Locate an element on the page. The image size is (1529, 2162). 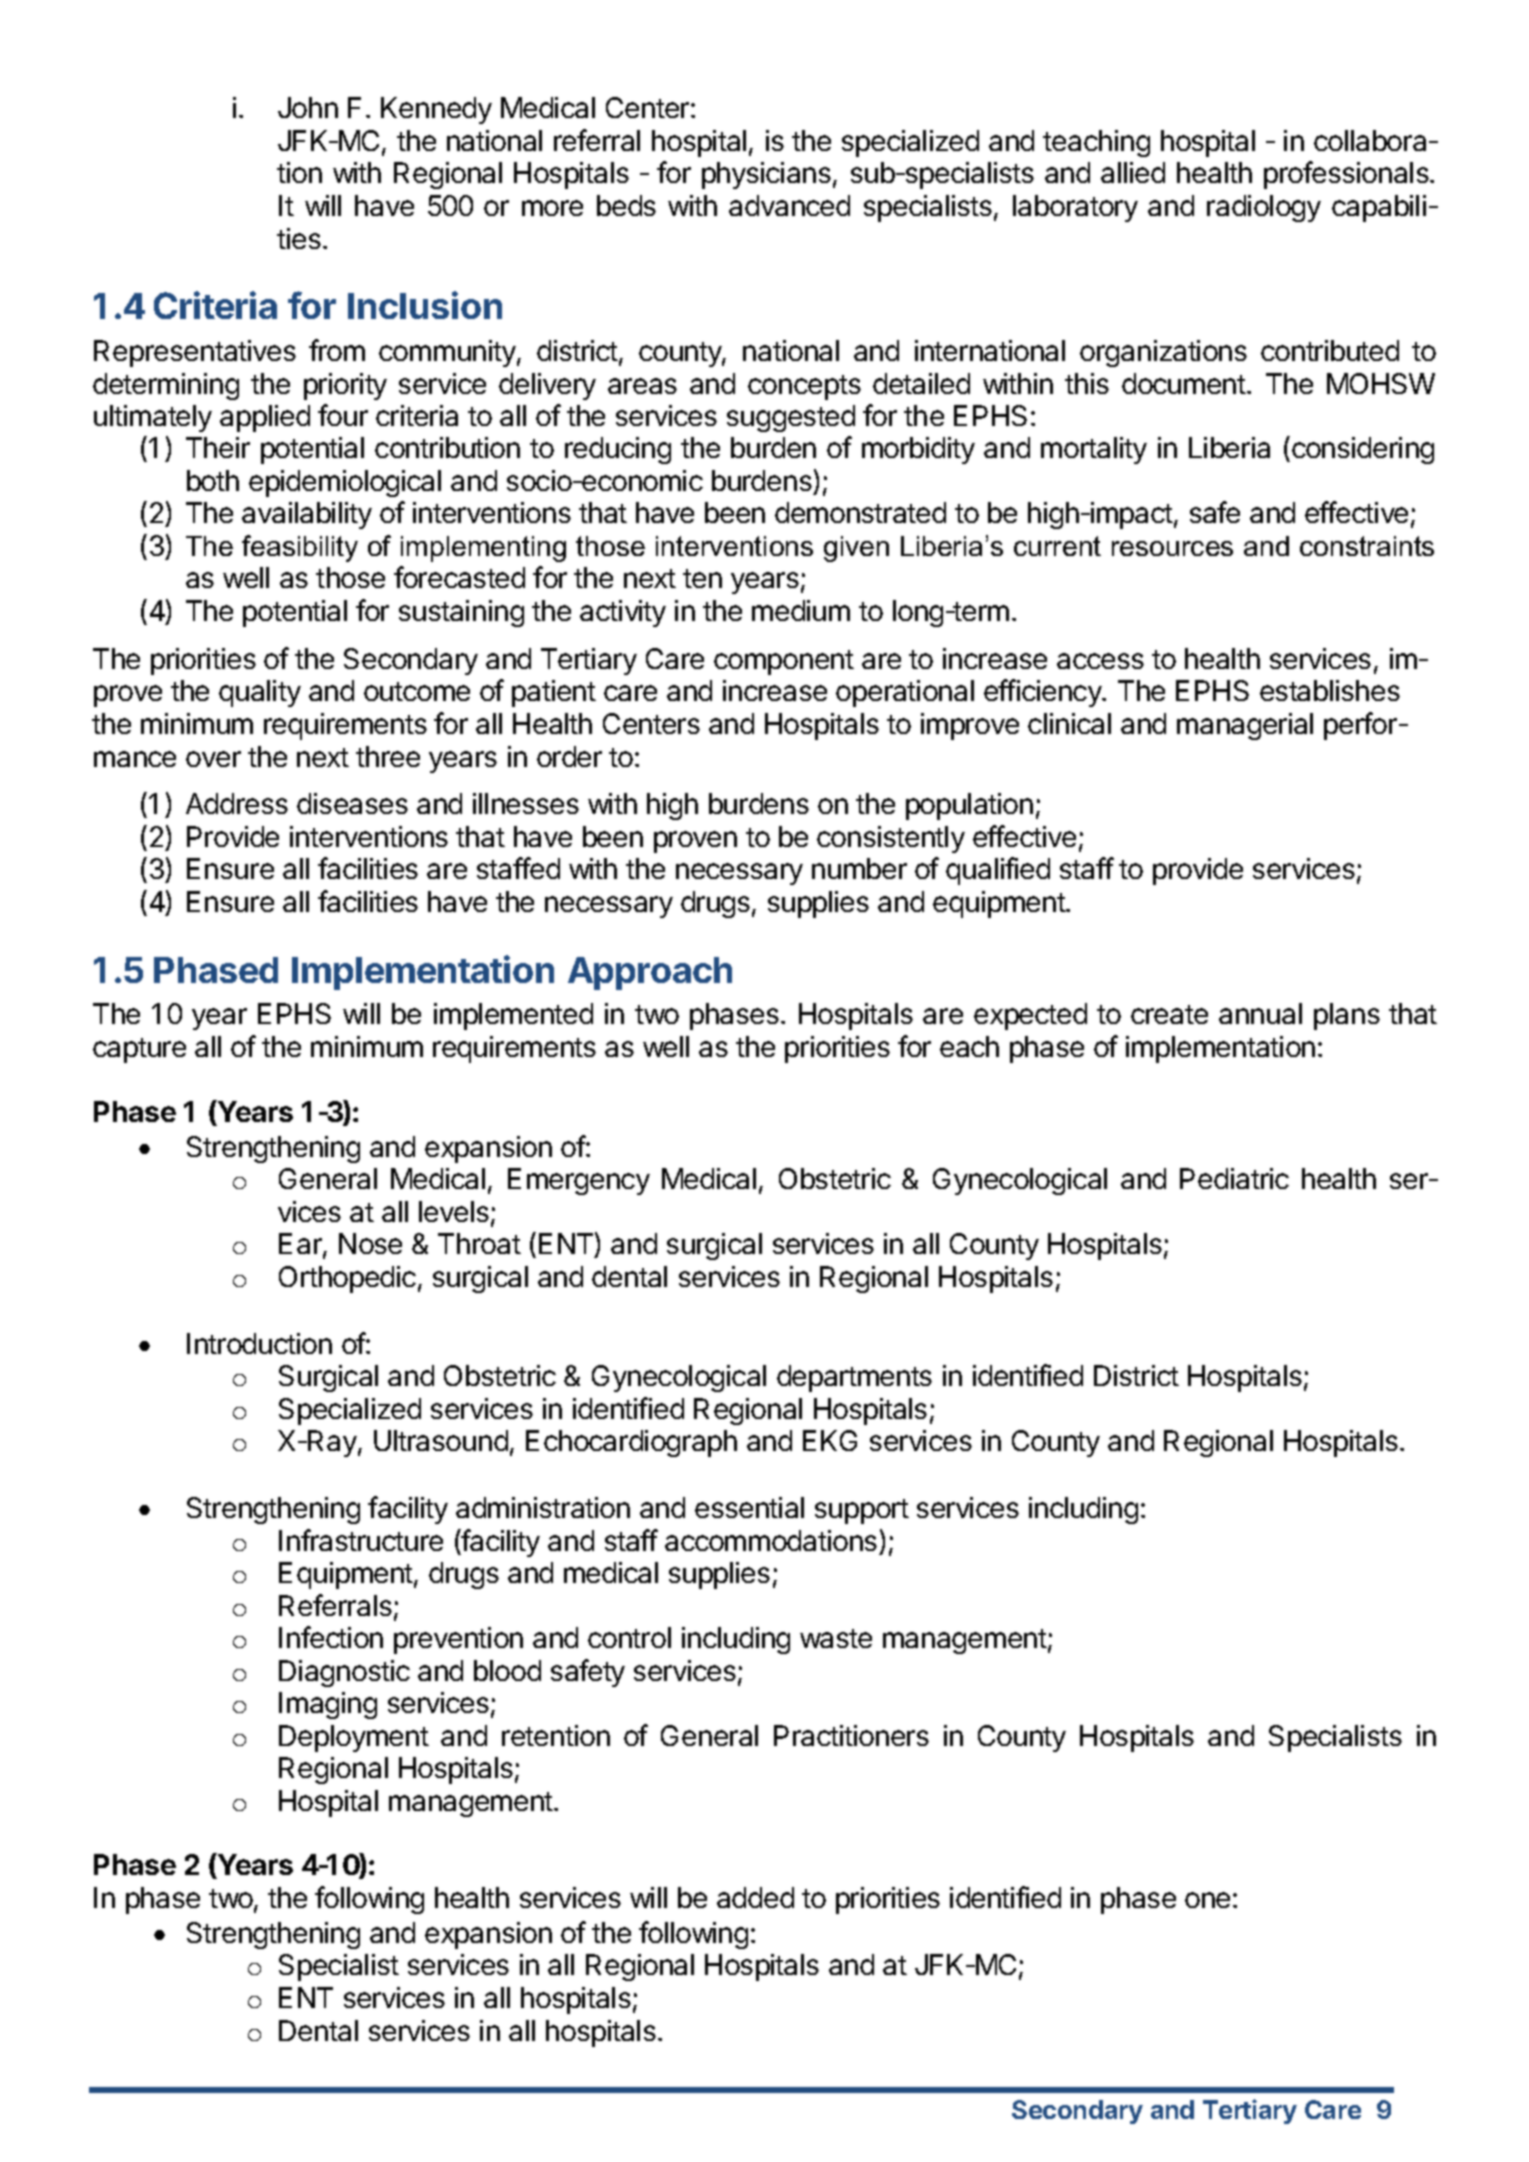
Orthopedic is located at coordinates (347, 1279).
